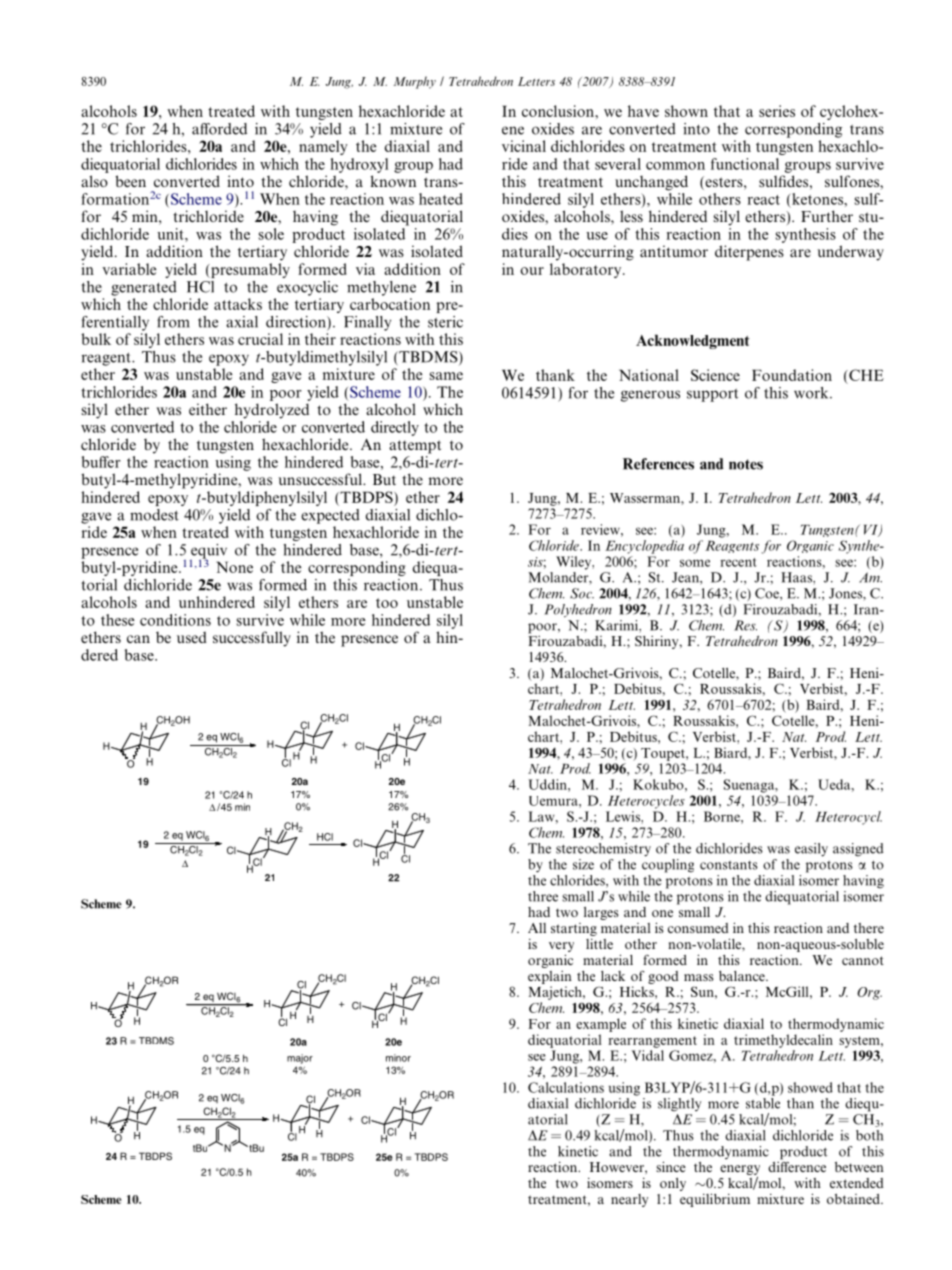 Image resolution: width=952 pixels, height=1270 pixels. I want to click on Calculations, so click(566, 1087).
